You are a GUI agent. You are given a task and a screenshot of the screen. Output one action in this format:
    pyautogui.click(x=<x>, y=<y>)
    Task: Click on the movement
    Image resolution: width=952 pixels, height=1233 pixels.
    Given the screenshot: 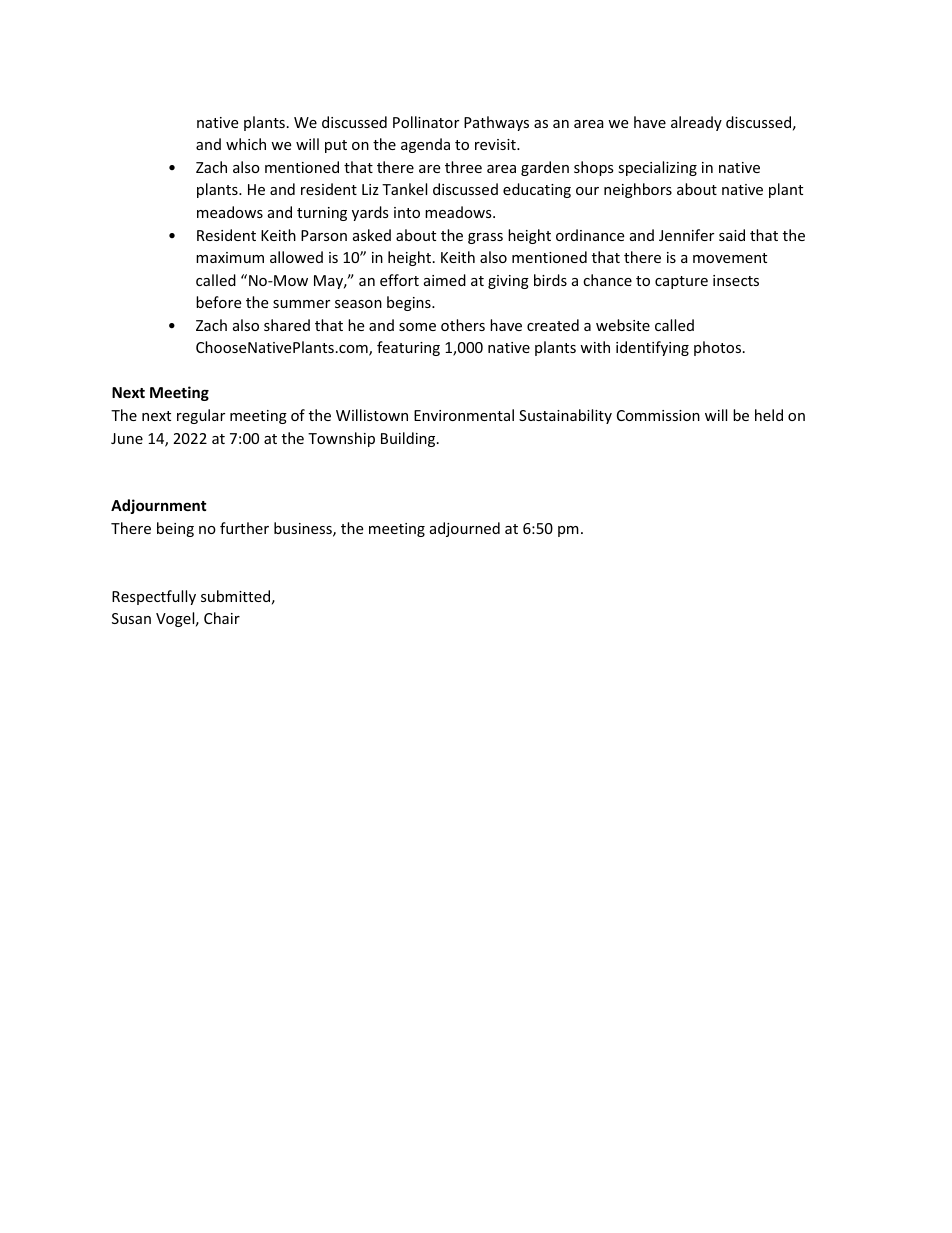 What is the action you would take?
    pyautogui.click(x=730, y=258)
